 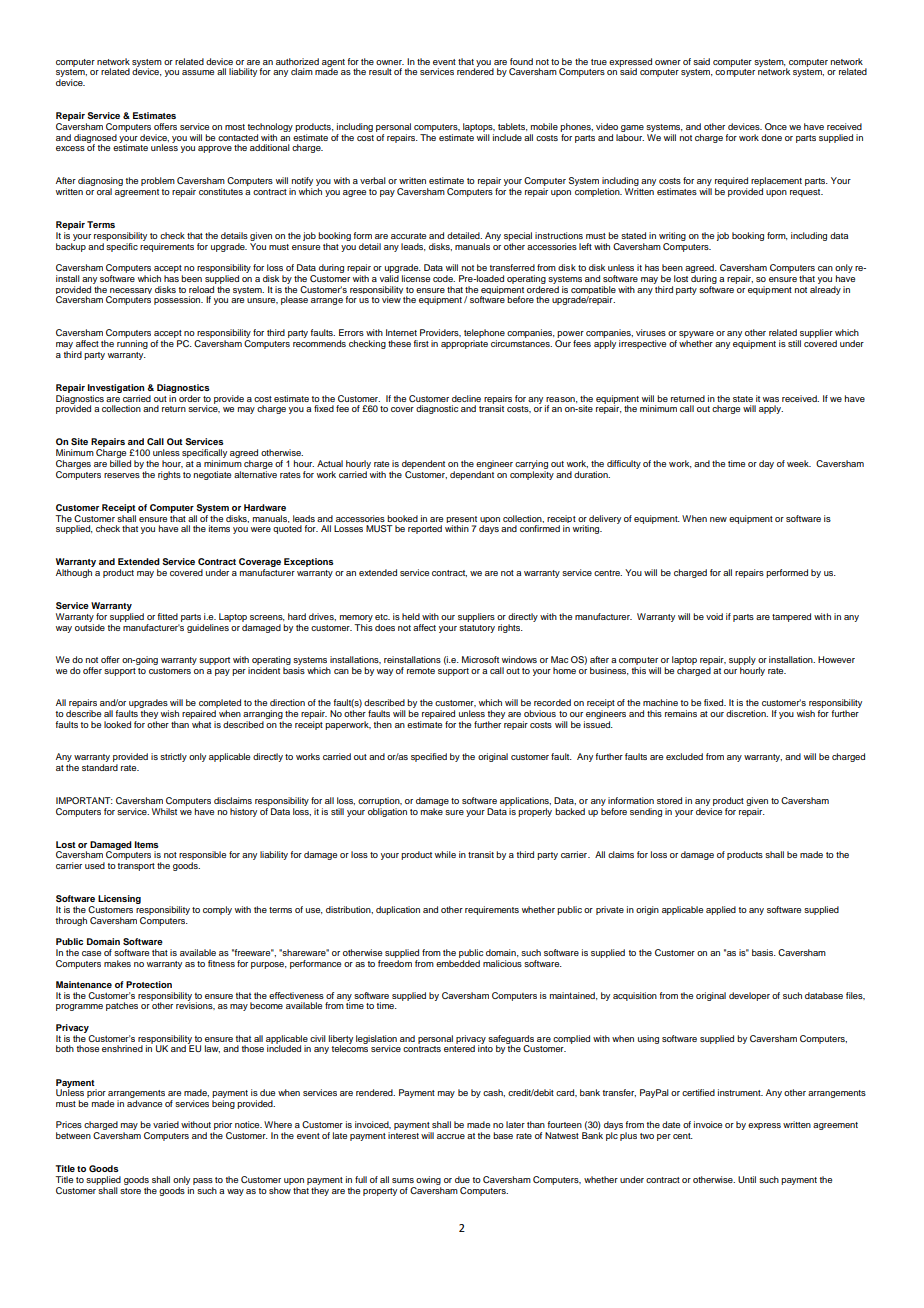 What do you see at coordinates (696, 336) in the screenshot?
I see `spyware` at bounding box center [696, 336].
